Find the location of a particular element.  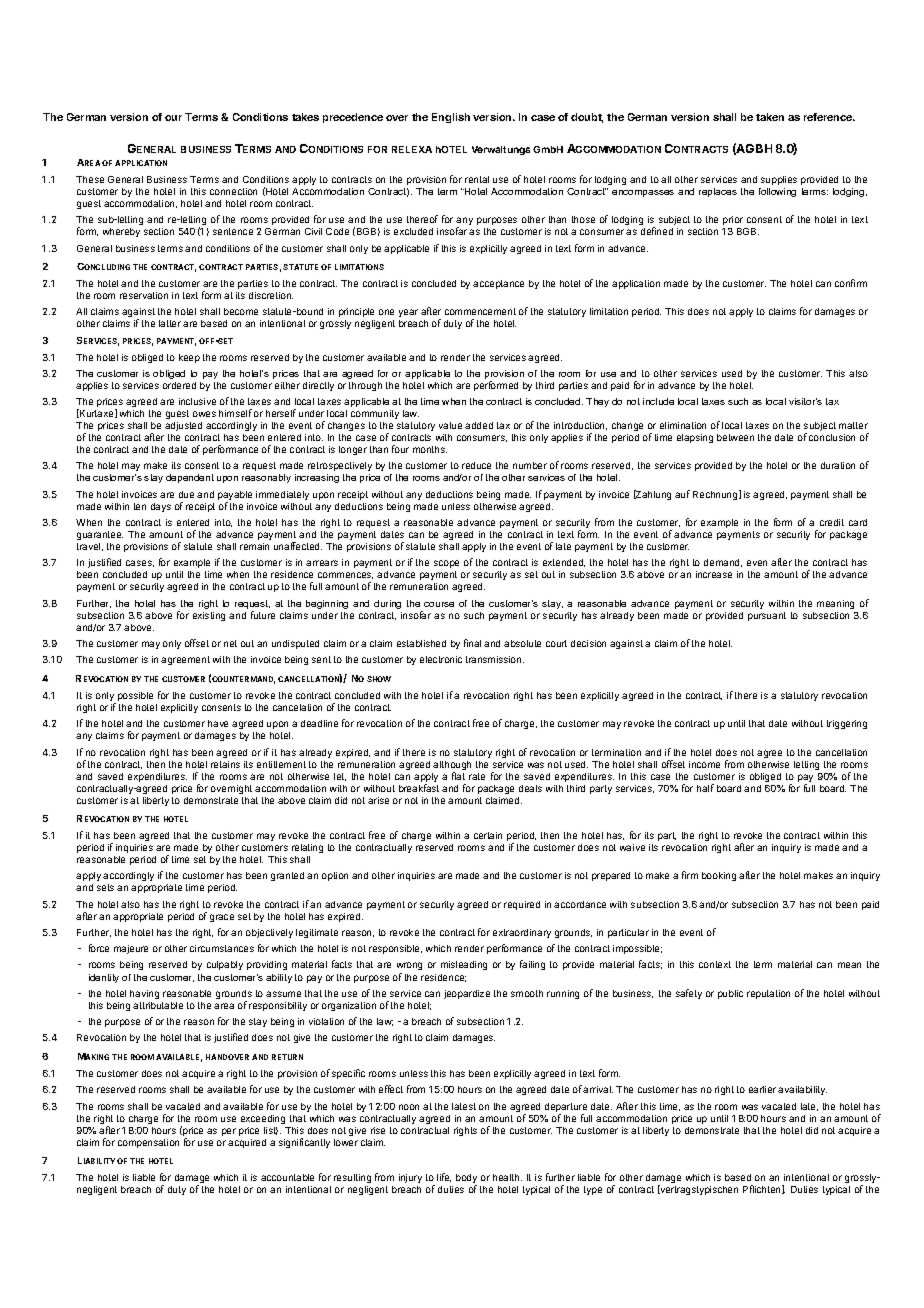

body is located at coordinates (466, 1180).
